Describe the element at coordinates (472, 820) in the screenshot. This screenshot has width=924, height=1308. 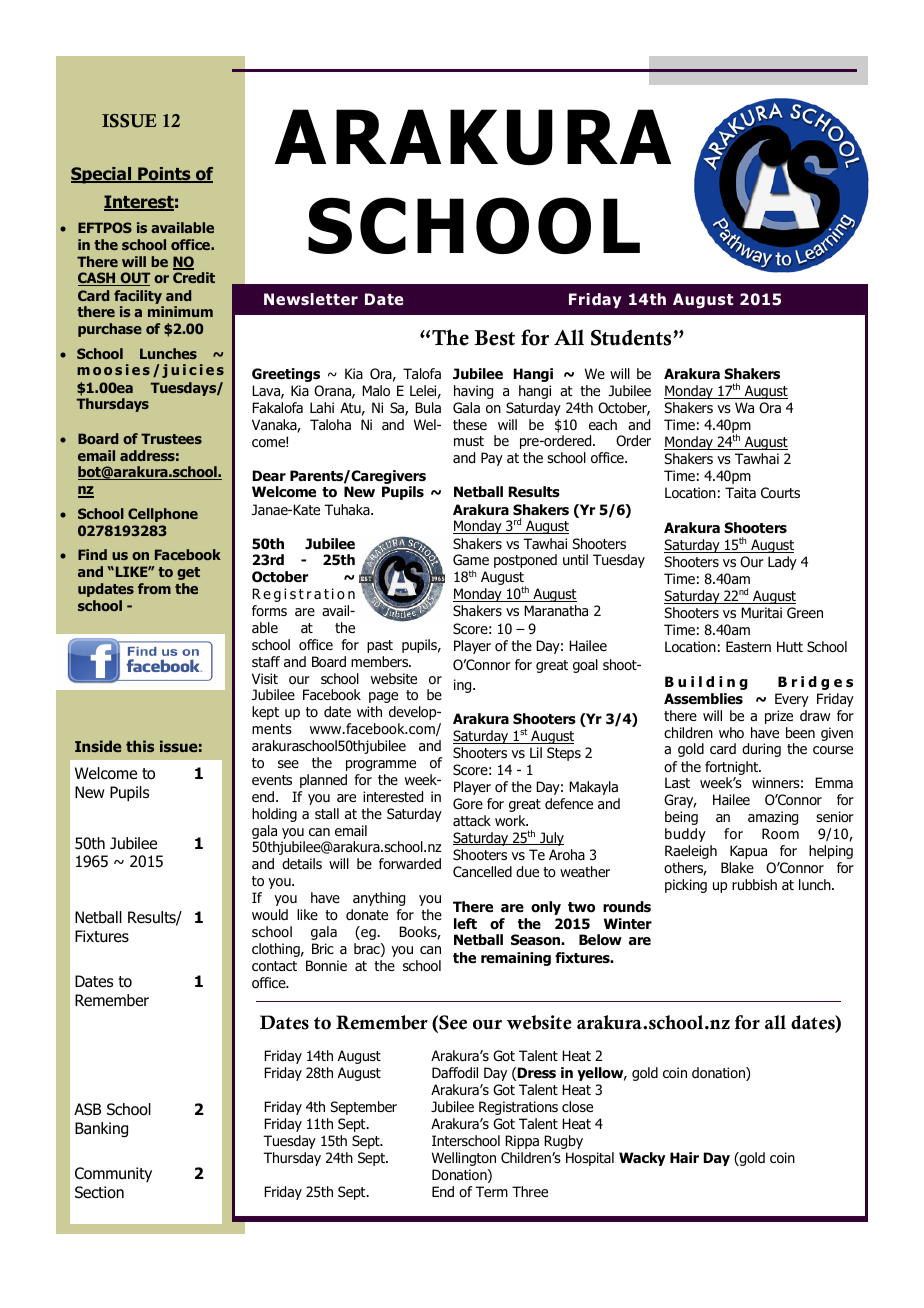
I see `attack` at that location.
